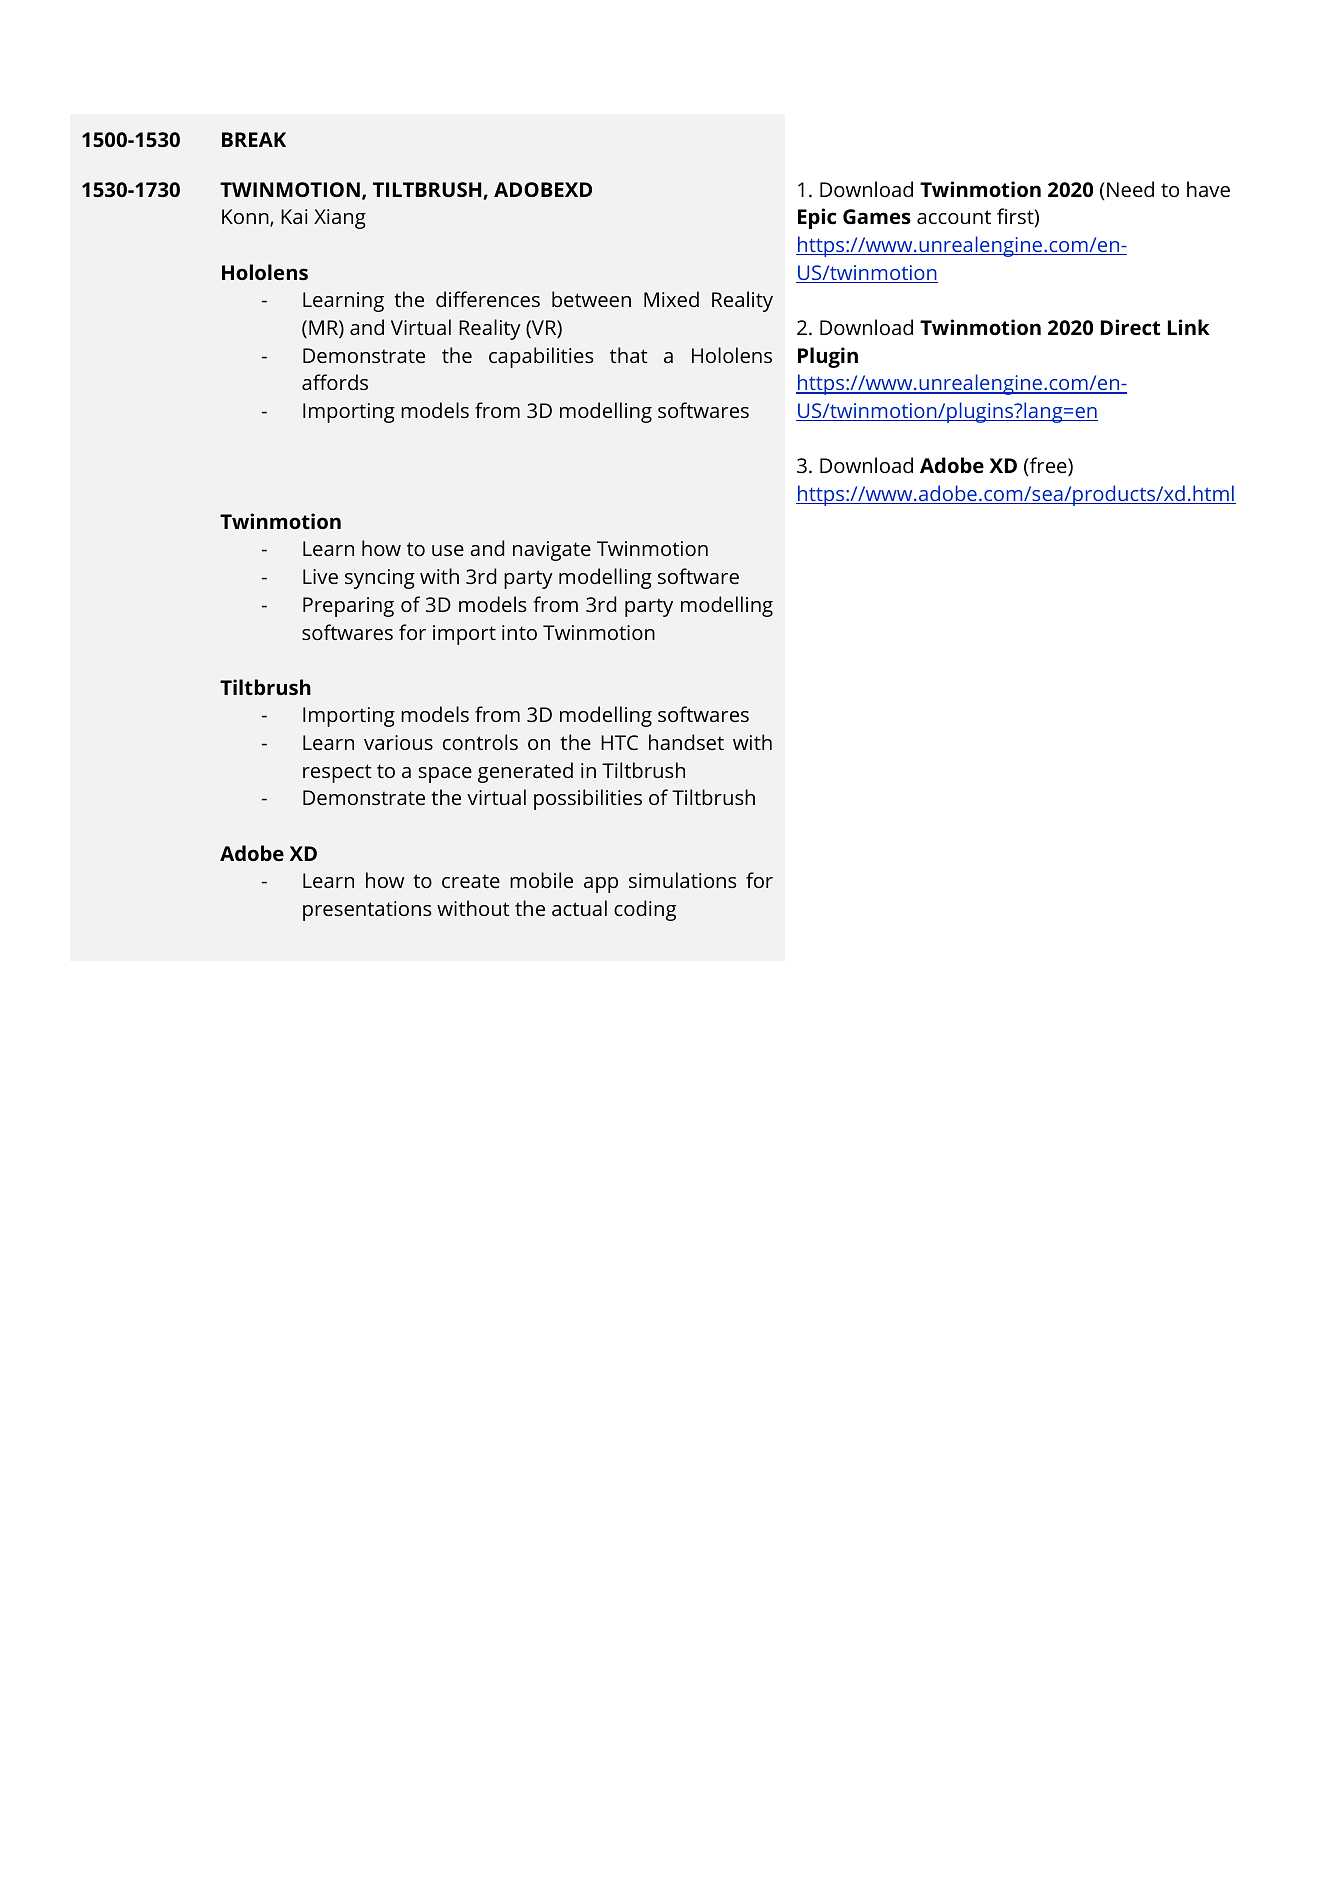  I want to click on coding, so click(645, 910).
